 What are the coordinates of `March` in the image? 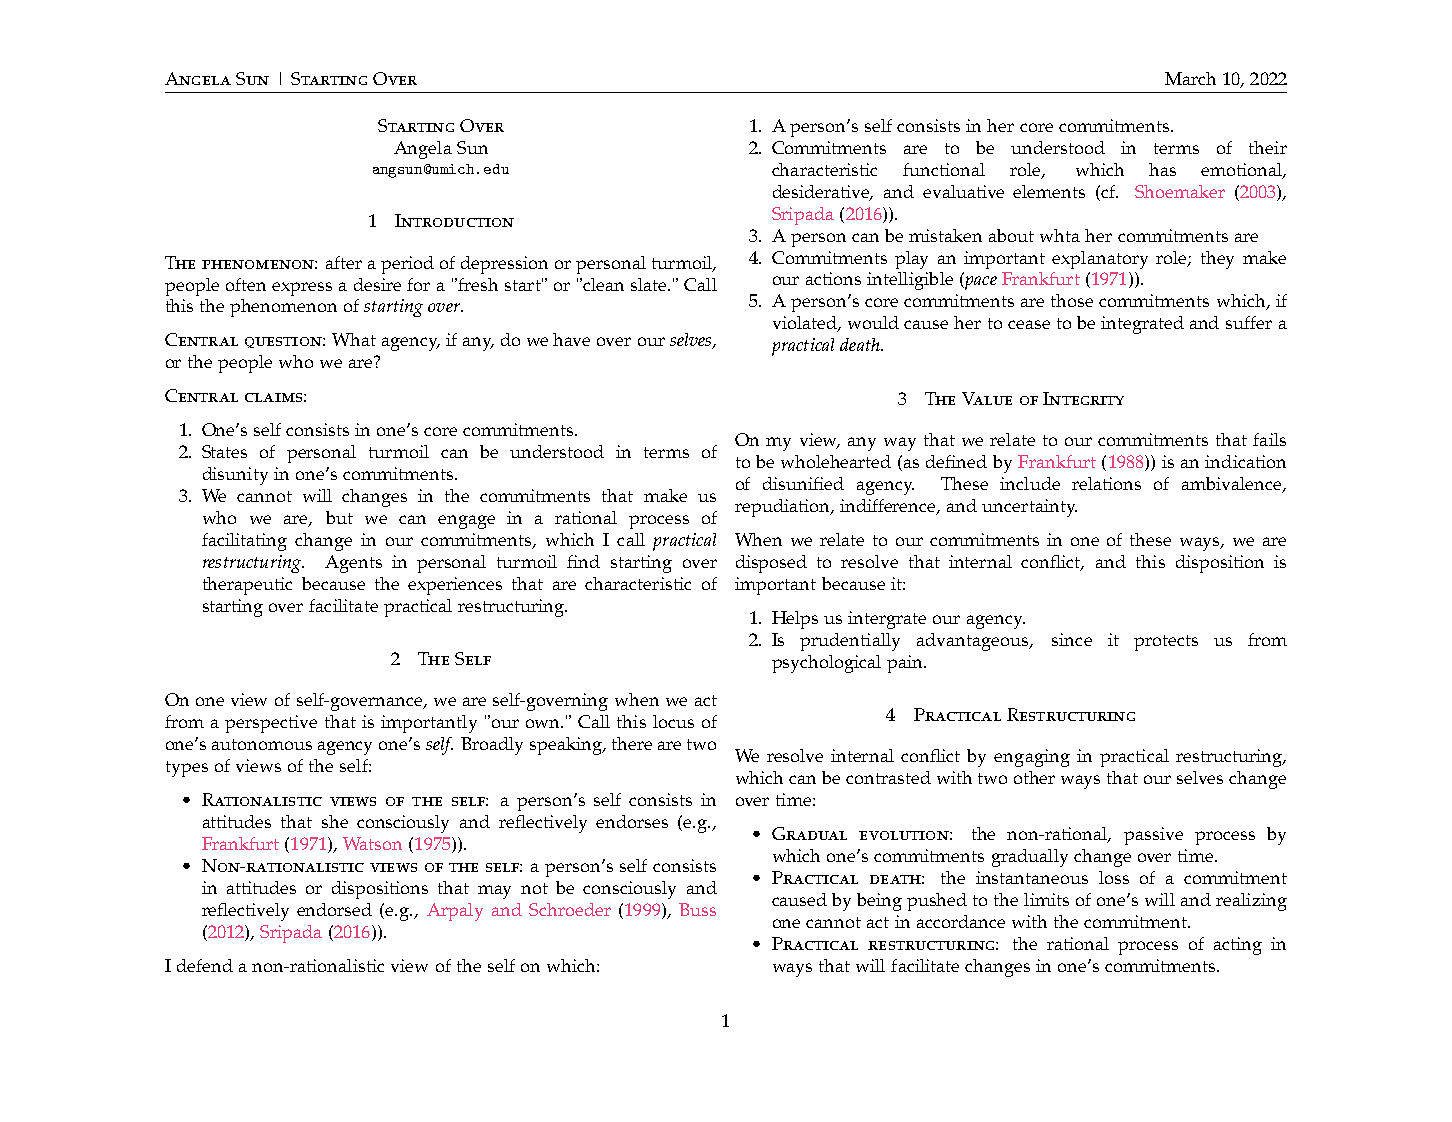 It's located at (1190, 78).
